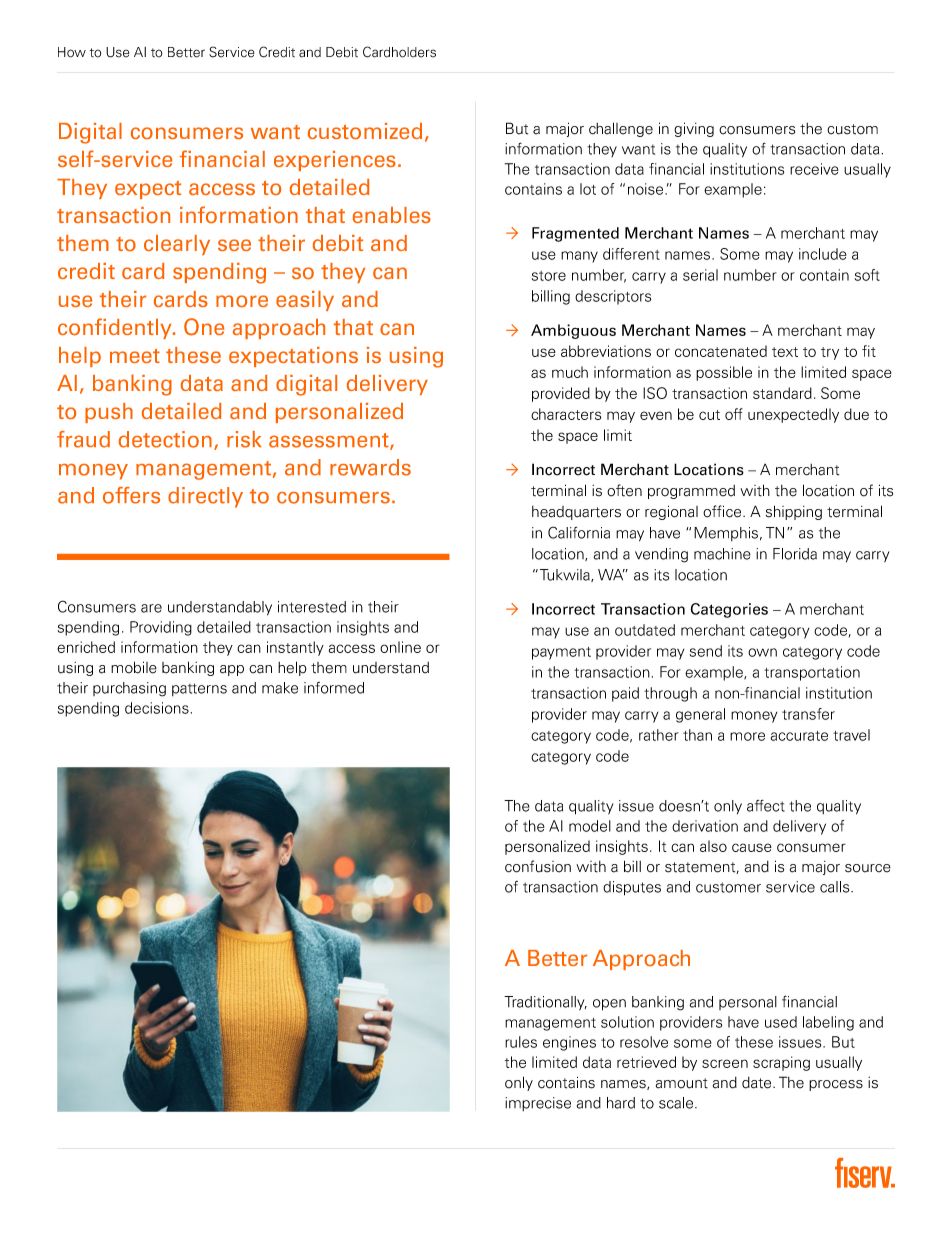  What do you see at coordinates (621, 129) in the image?
I see `challenge` at bounding box center [621, 129].
